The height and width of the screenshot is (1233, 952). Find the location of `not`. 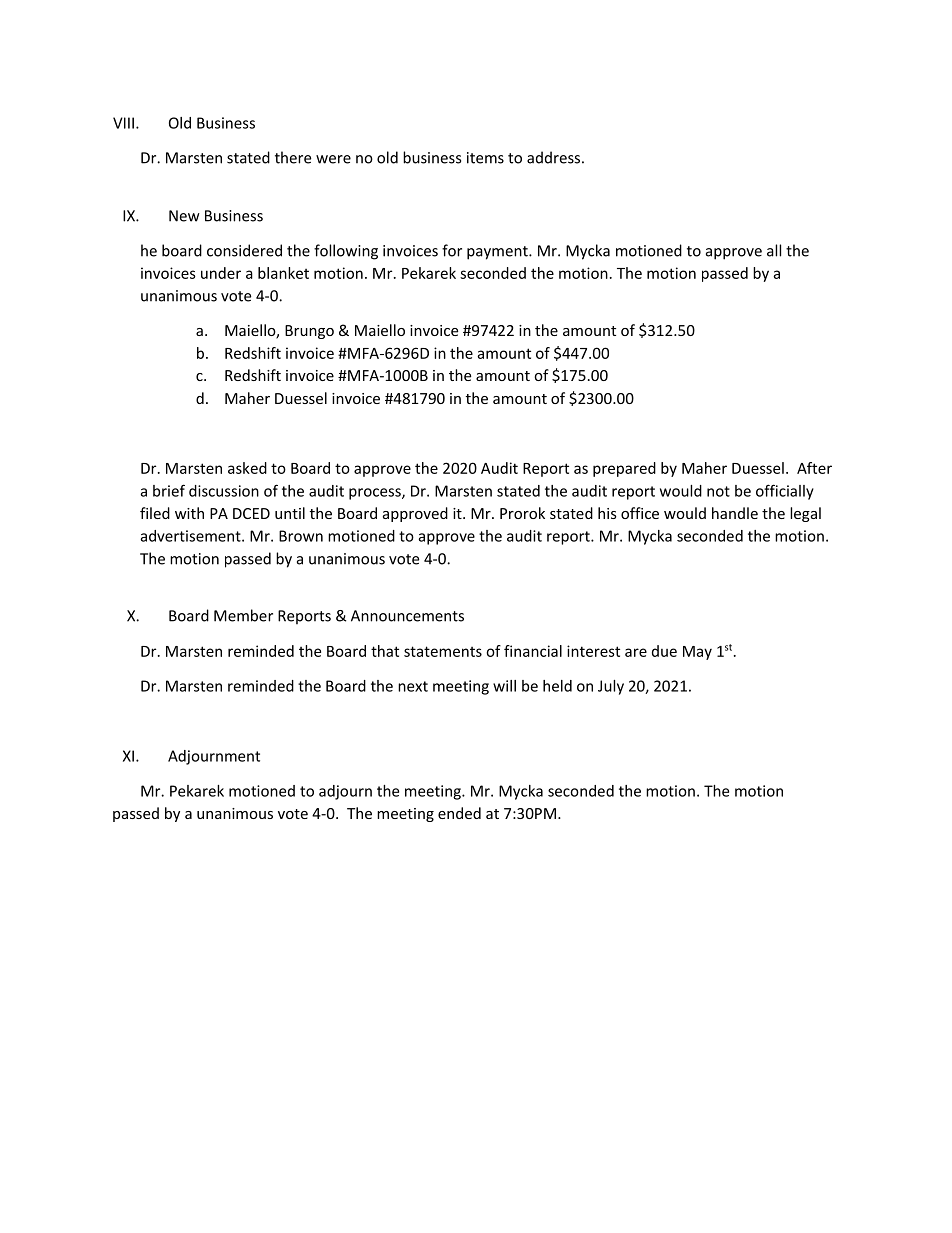

not is located at coordinates (718, 491).
